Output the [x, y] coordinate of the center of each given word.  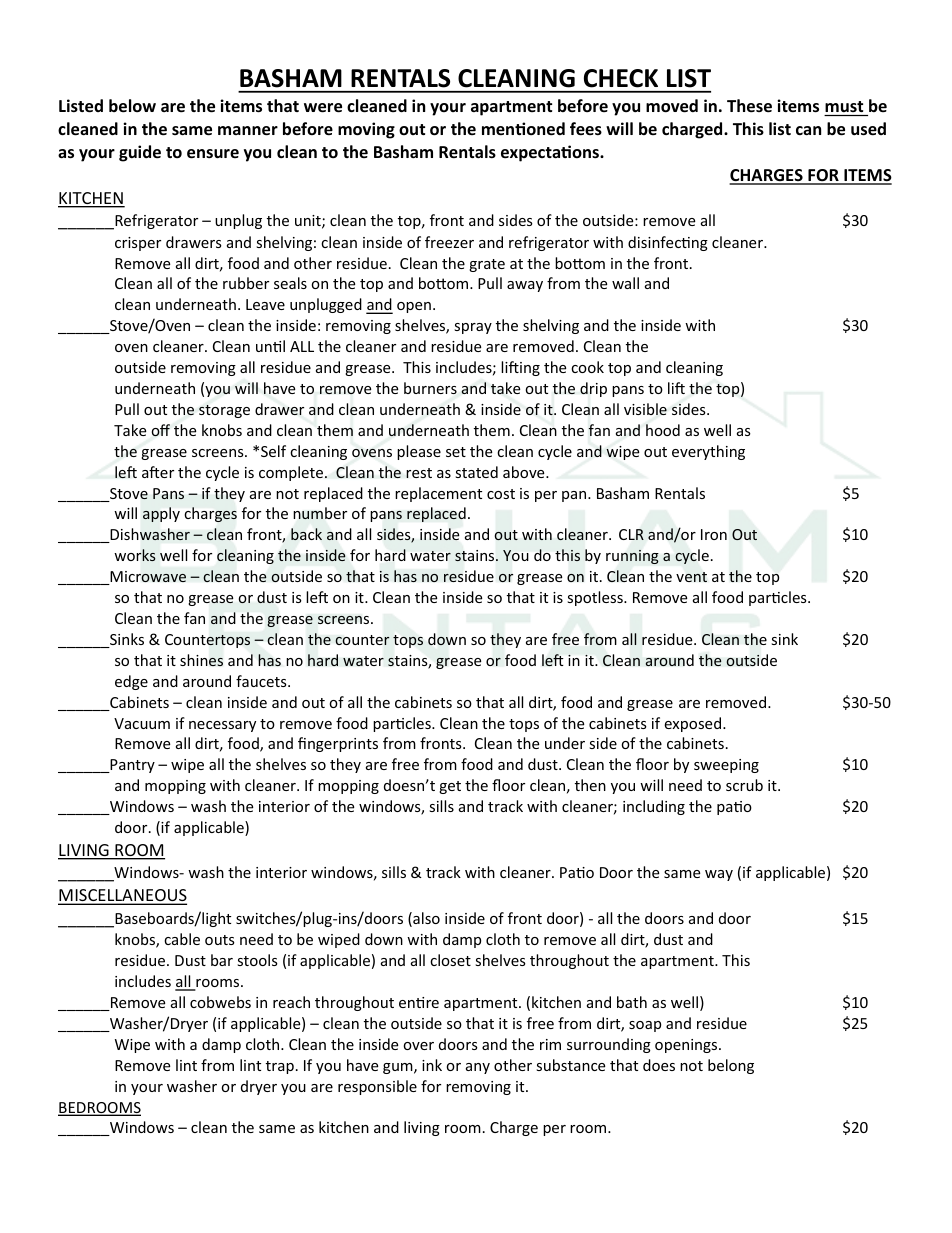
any [478, 1068]
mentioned [523, 129]
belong [731, 1066]
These [749, 106]
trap [280, 1067]
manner [248, 131]
